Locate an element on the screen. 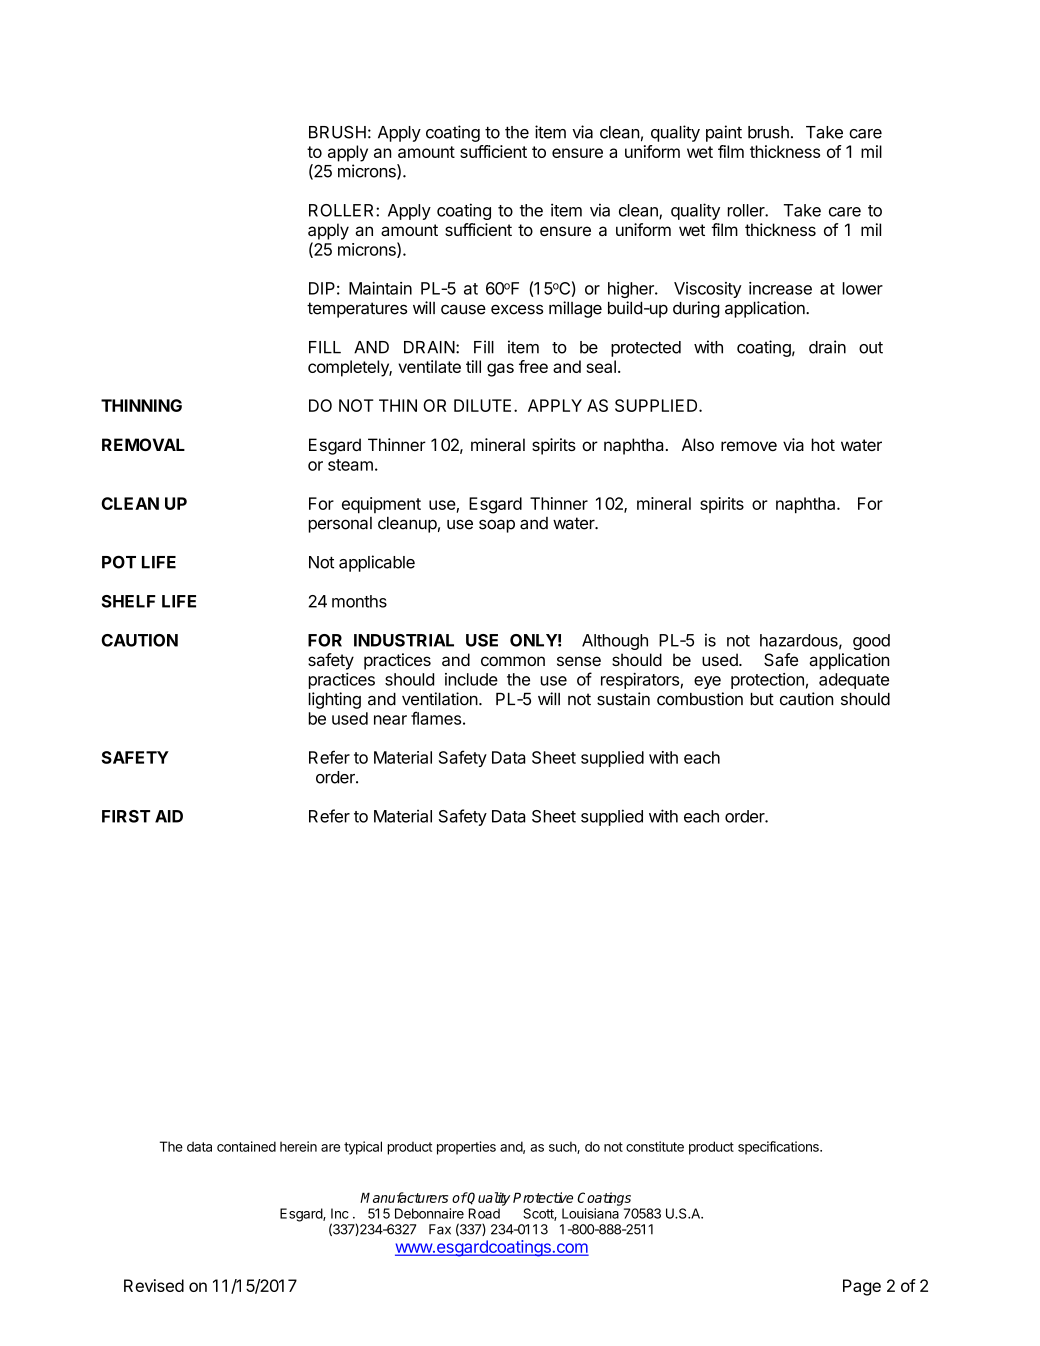 This screenshot has width=1040, height=1346. Road is located at coordinates (484, 1213).
